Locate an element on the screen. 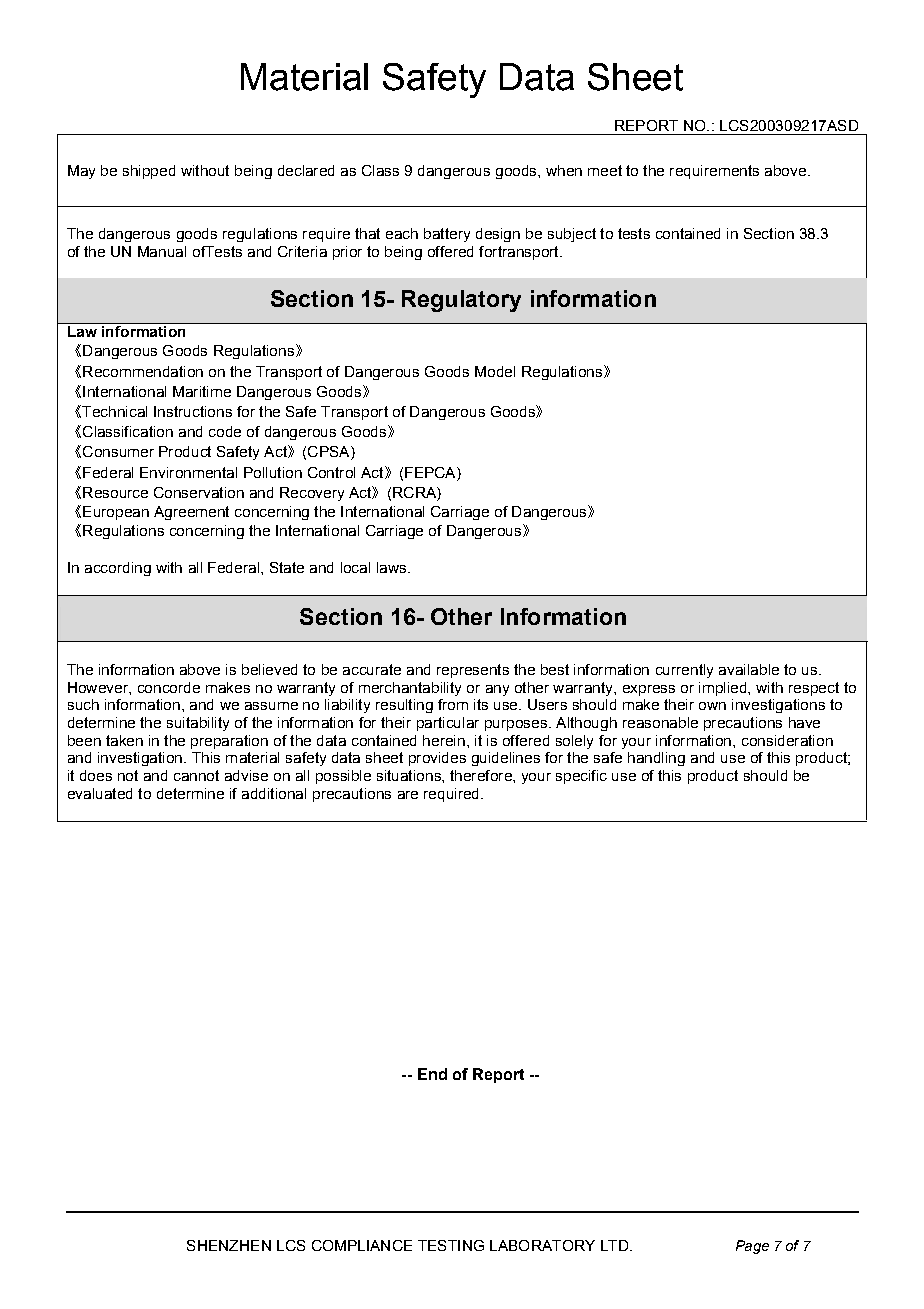 The image size is (924, 1309). from is located at coordinates (453, 704).
